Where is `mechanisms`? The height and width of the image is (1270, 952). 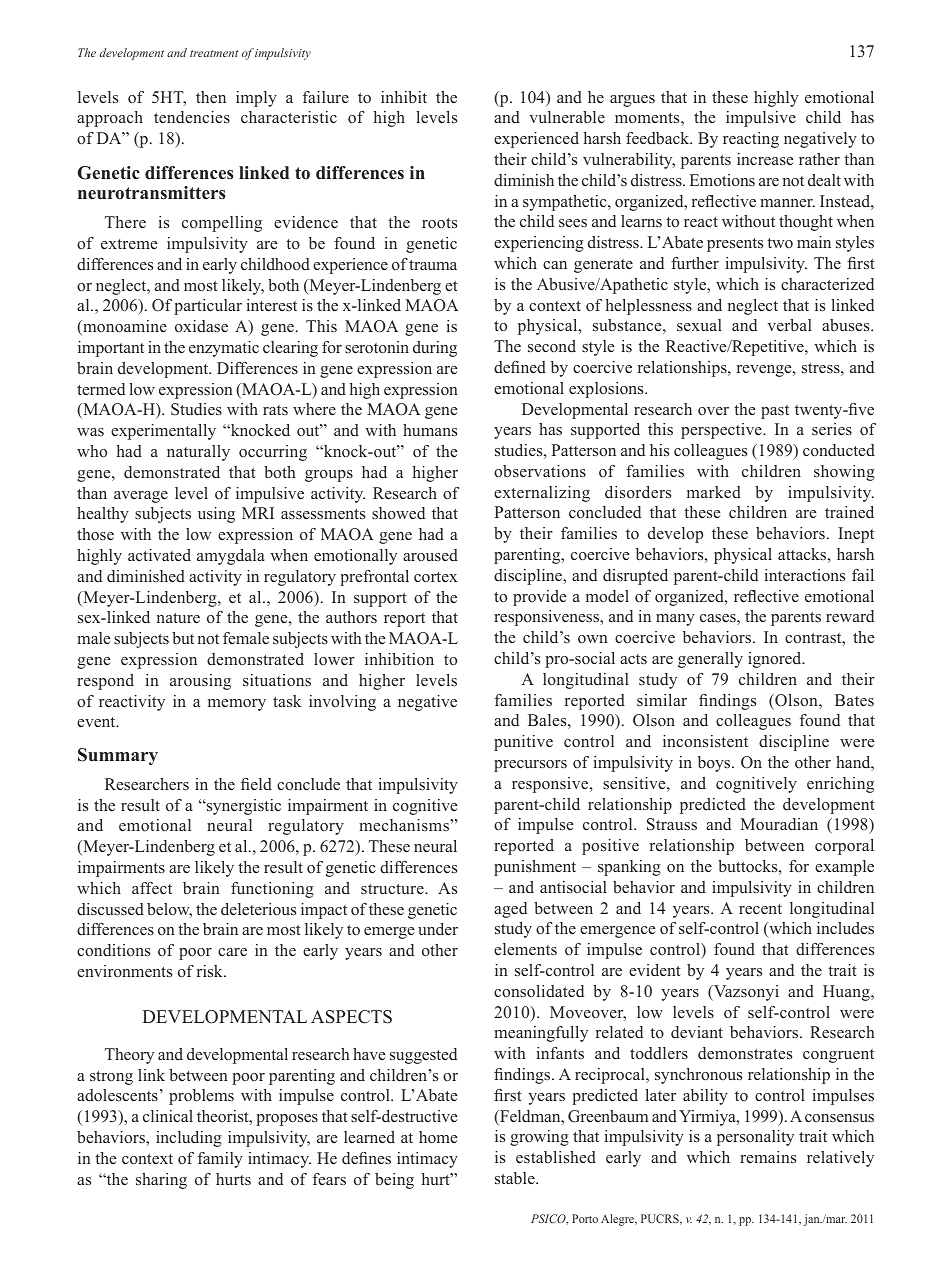
mechanisms is located at coordinates (405, 825).
